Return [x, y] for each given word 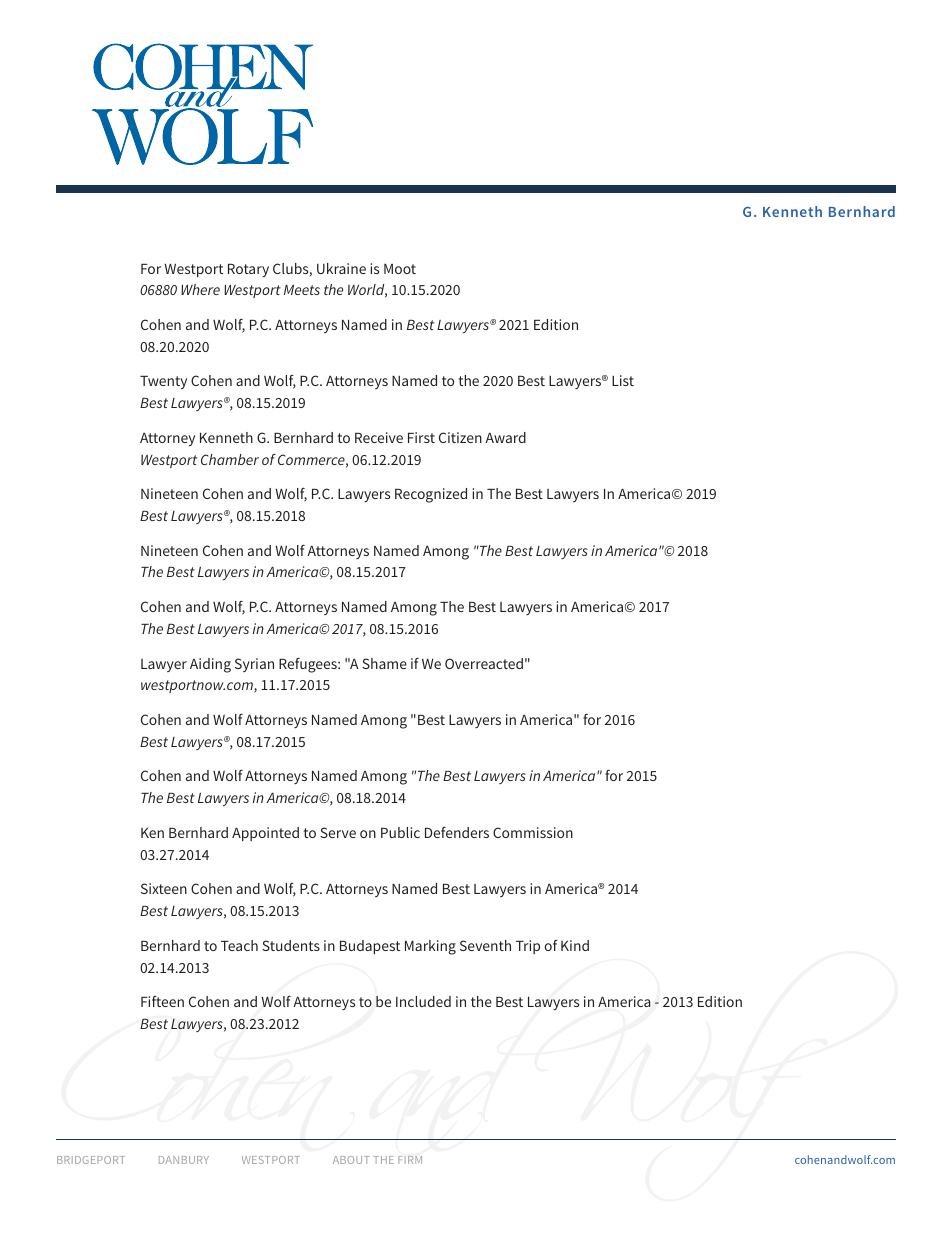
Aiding [210, 665]
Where [200, 289]
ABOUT [351, 1160]
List [623, 380]
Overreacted [484, 663]
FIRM [410, 1160]
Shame [384, 663]
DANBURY [184, 1160]
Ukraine [341, 268]
